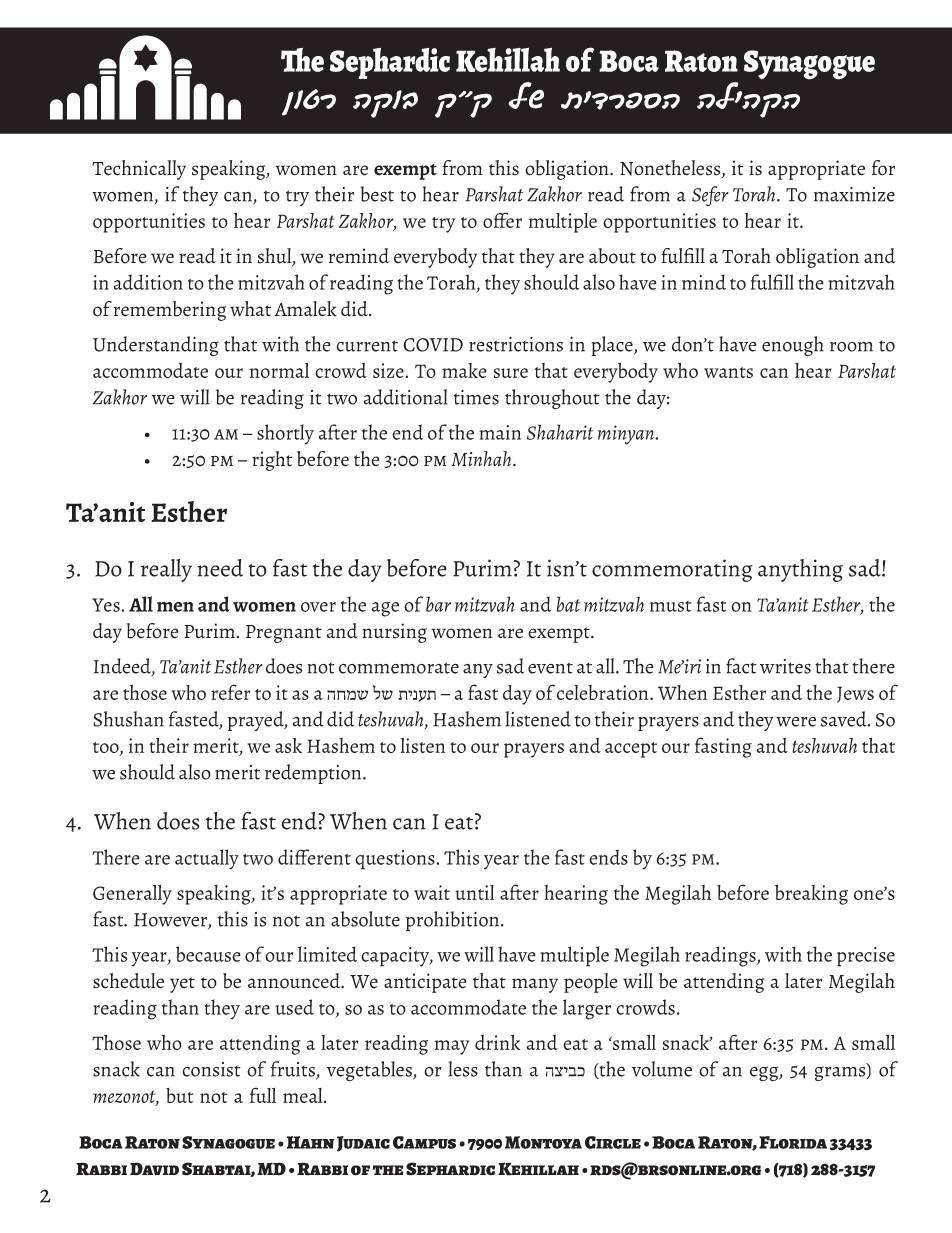 The height and width of the screenshot is (1233, 952). What do you see at coordinates (139, 170) in the screenshot?
I see `Technically` at bounding box center [139, 170].
